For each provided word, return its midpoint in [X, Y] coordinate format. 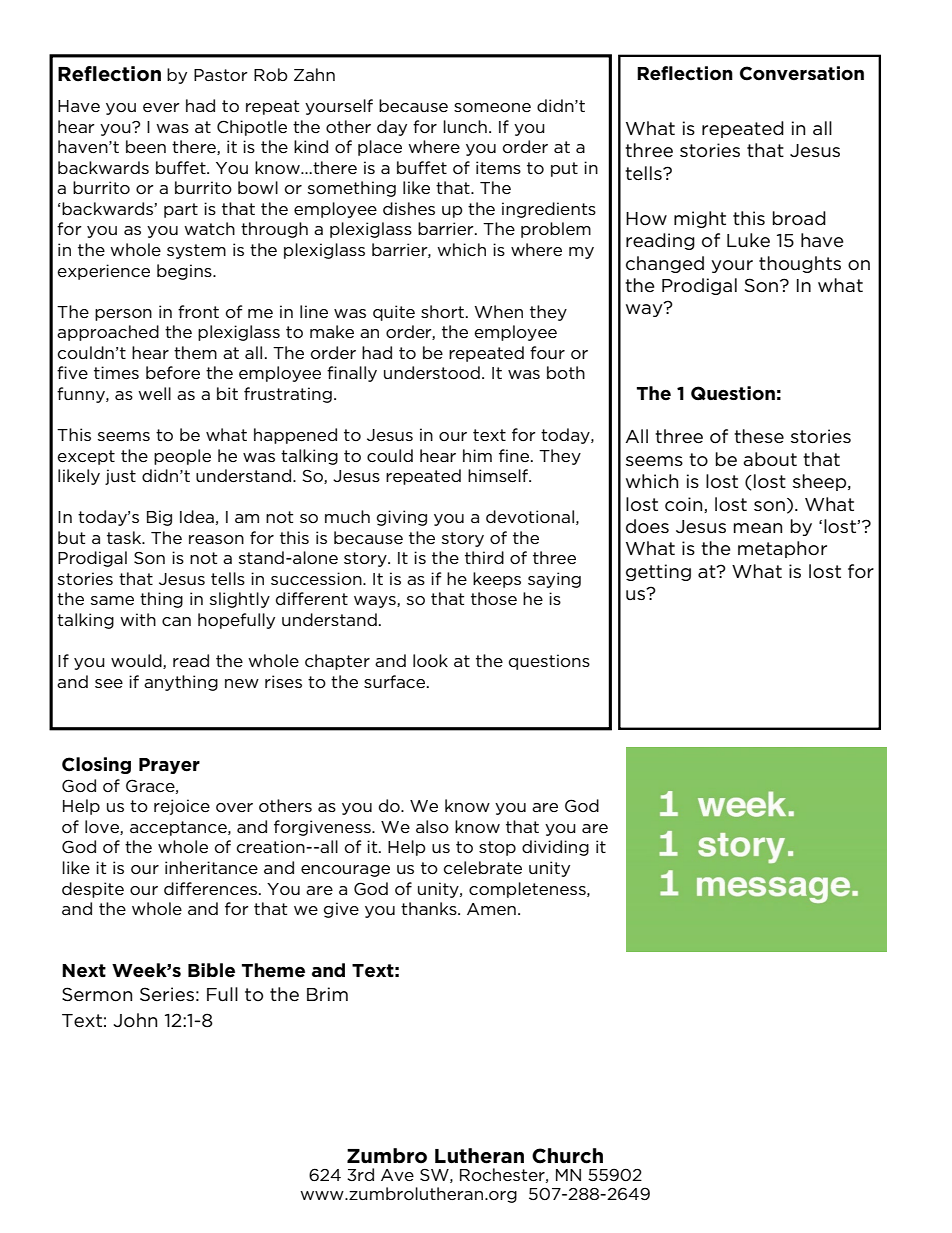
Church [567, 1156]
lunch [465, 126]
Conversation [802, 73]
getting [658, 572]
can [176, 621]
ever [161, 107]
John [135, 1020]
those [494, 598]
